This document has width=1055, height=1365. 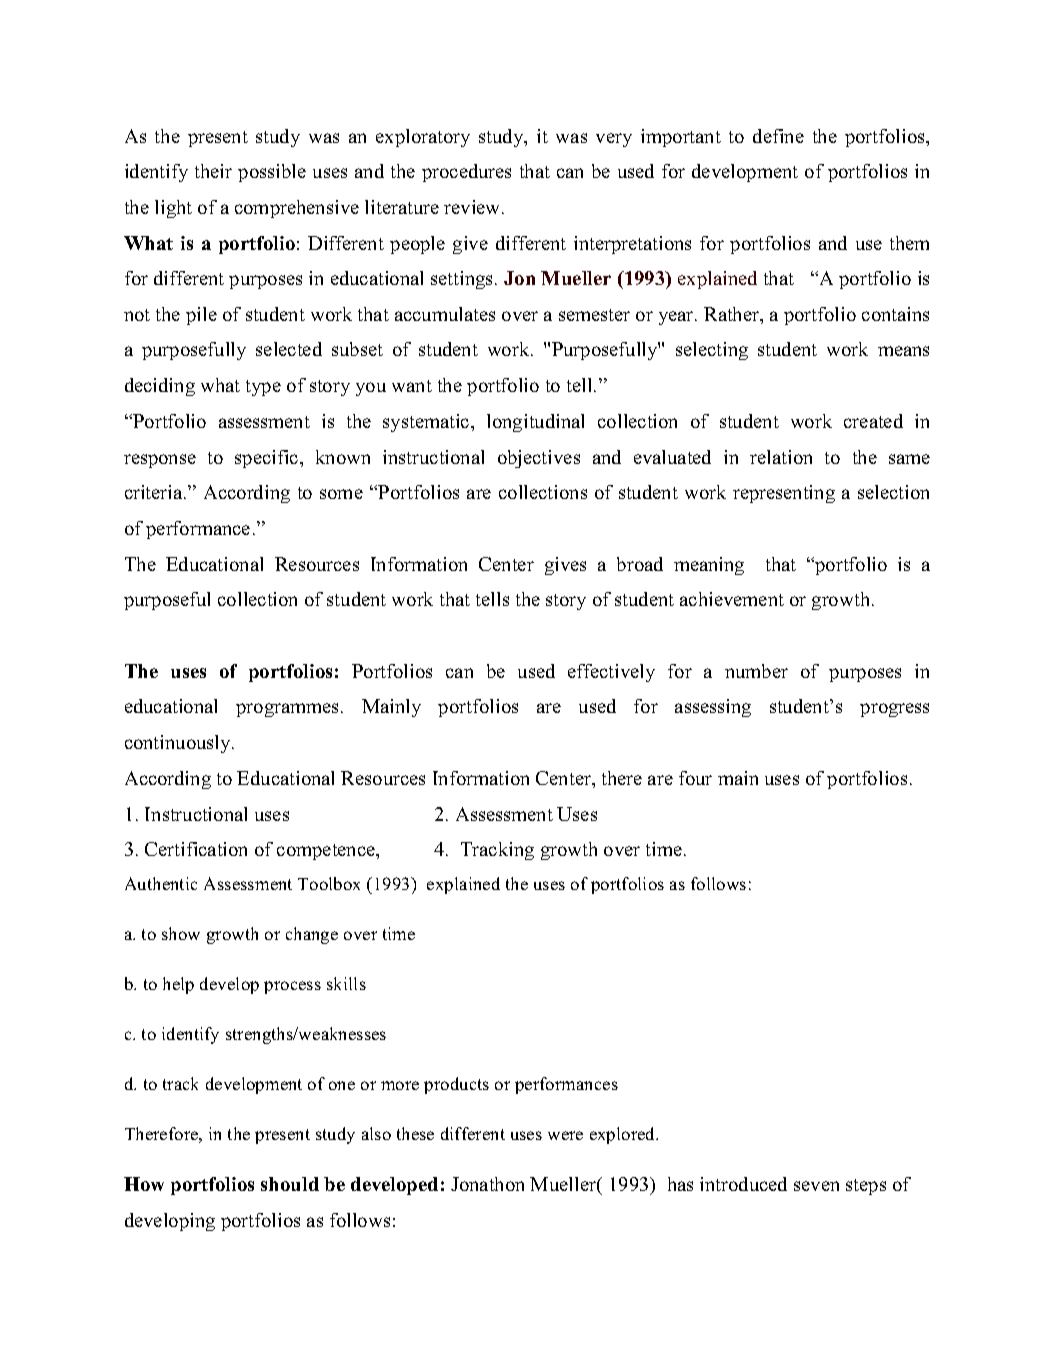 What do you see at coordinates (289, 710) in the document?
I see `programmes` at bounding box center [289, 710].
